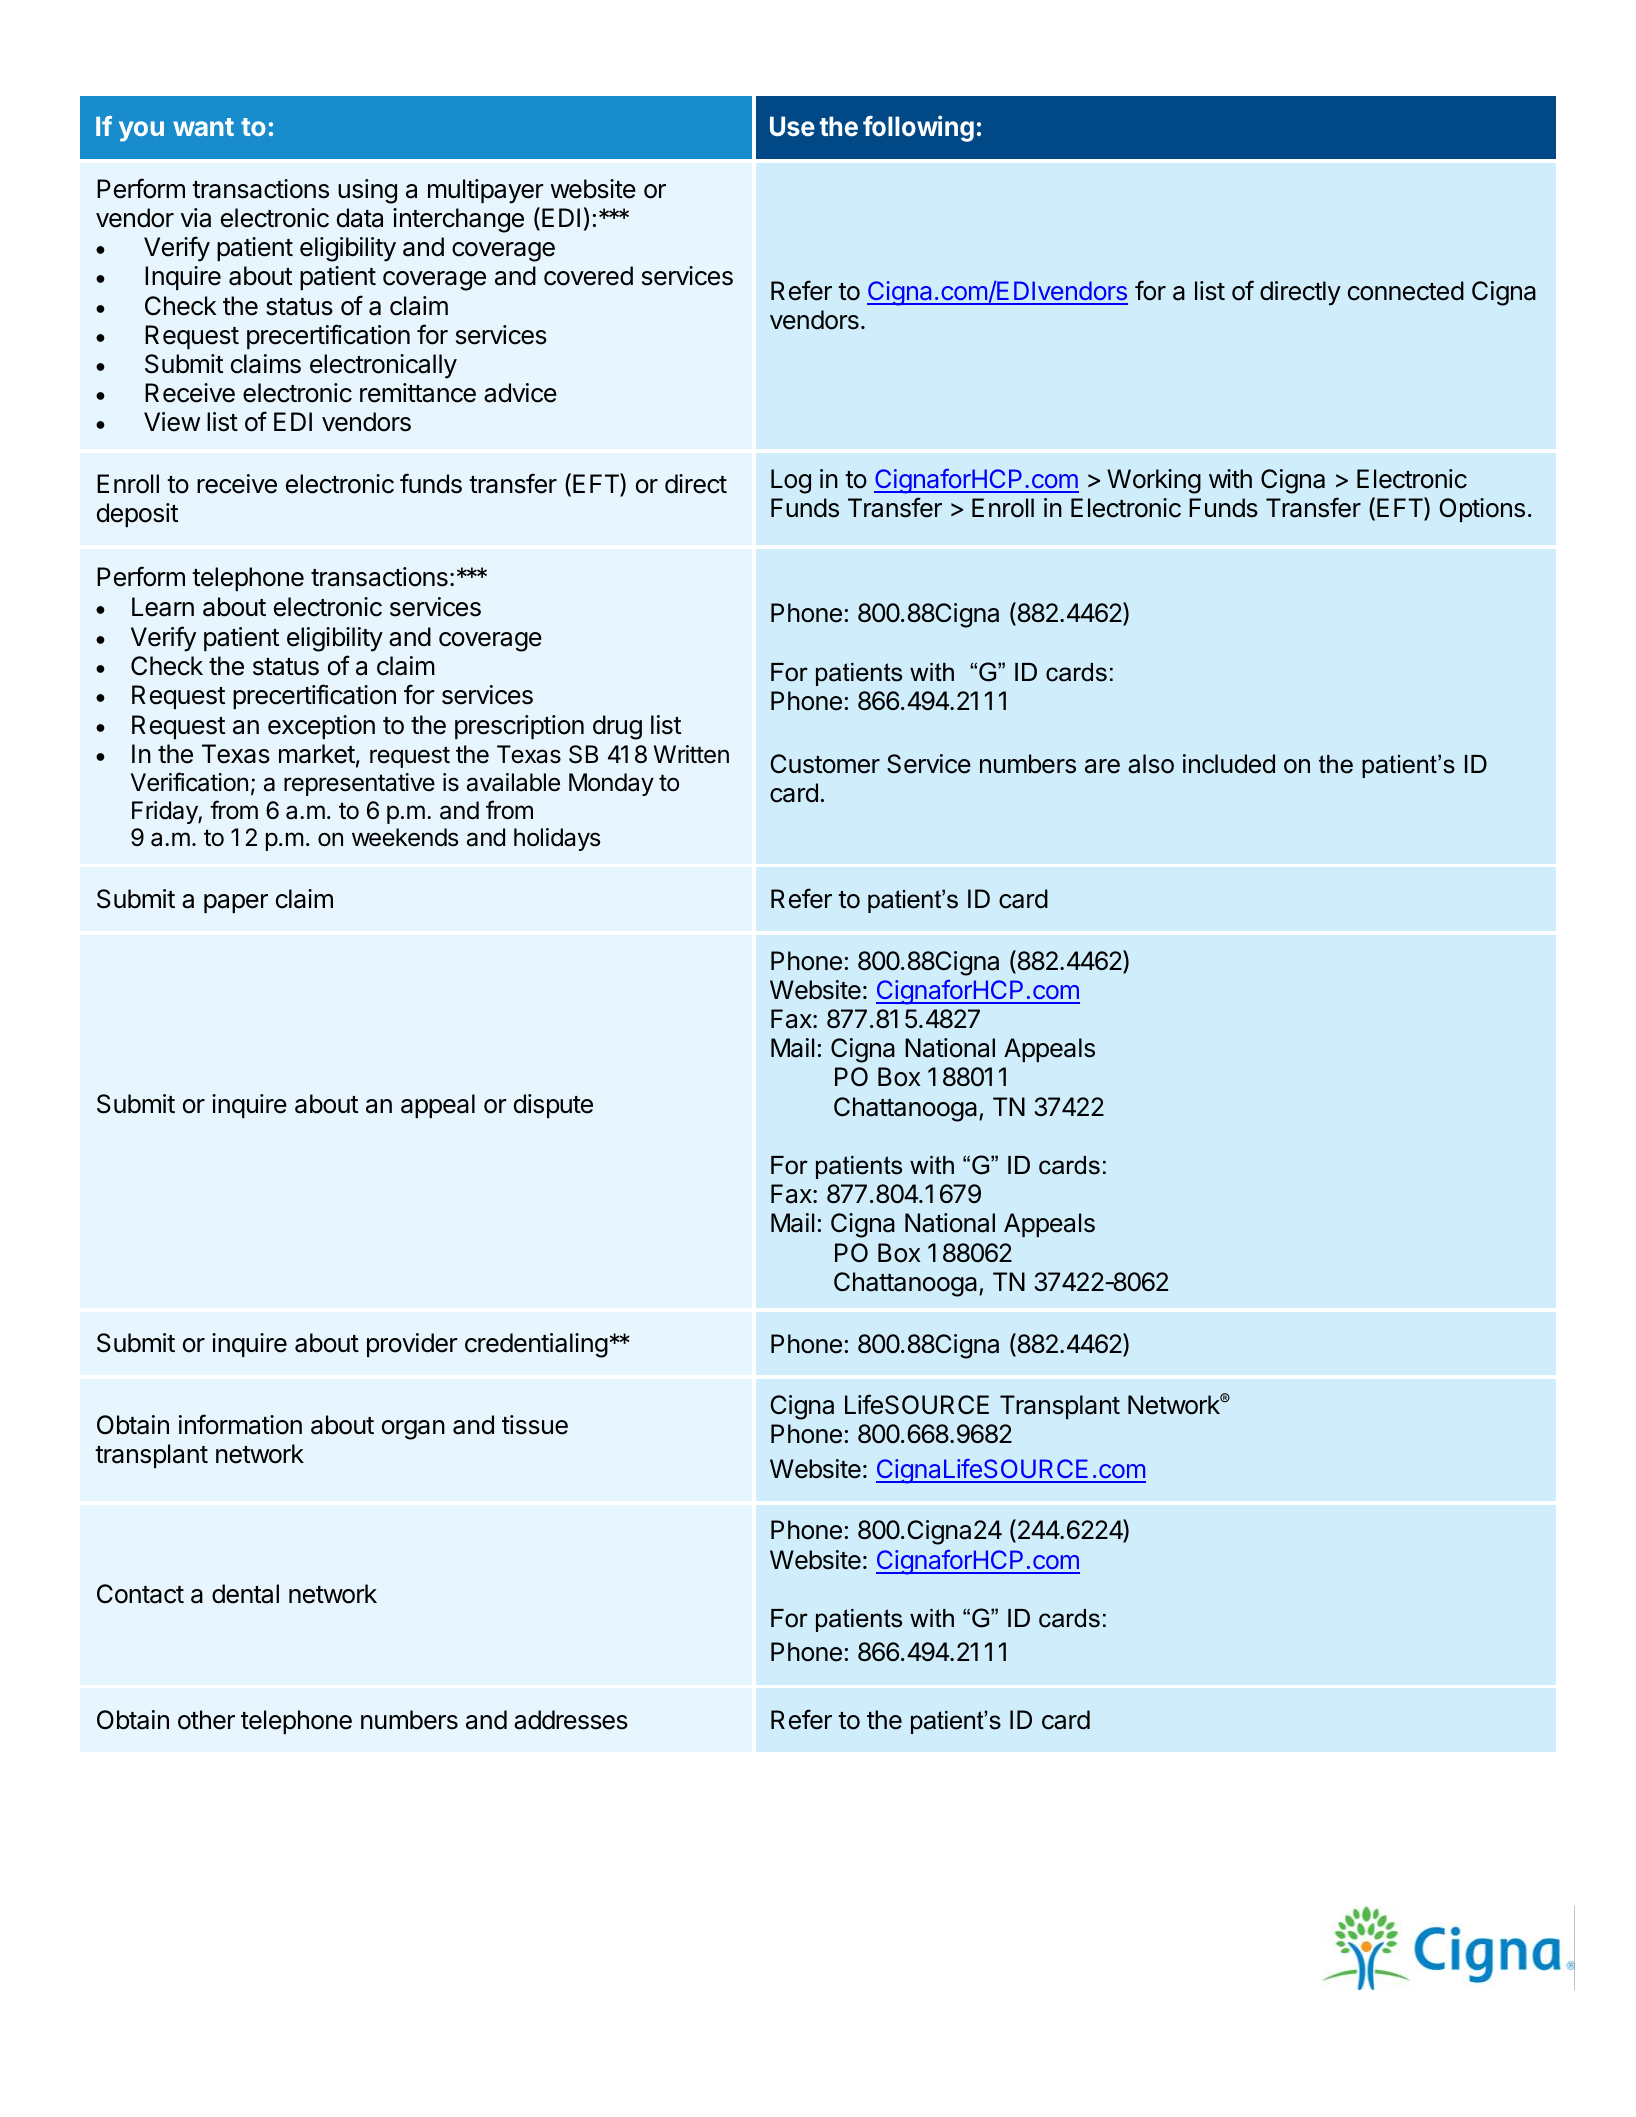 The image size is (1636, 2117). I want to click on Use, so click(792, 126).
